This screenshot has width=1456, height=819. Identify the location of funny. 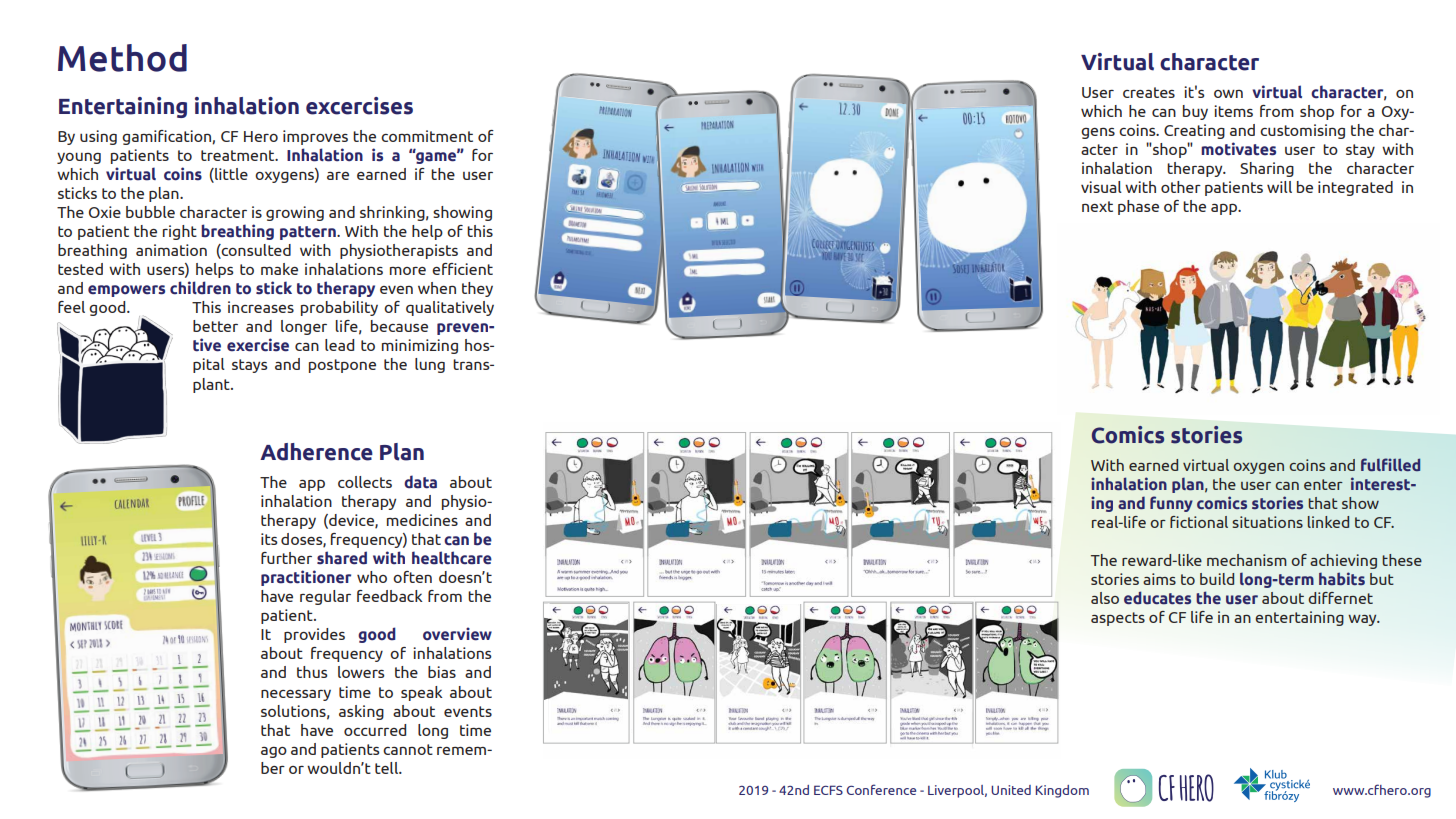
(1171, 504).
